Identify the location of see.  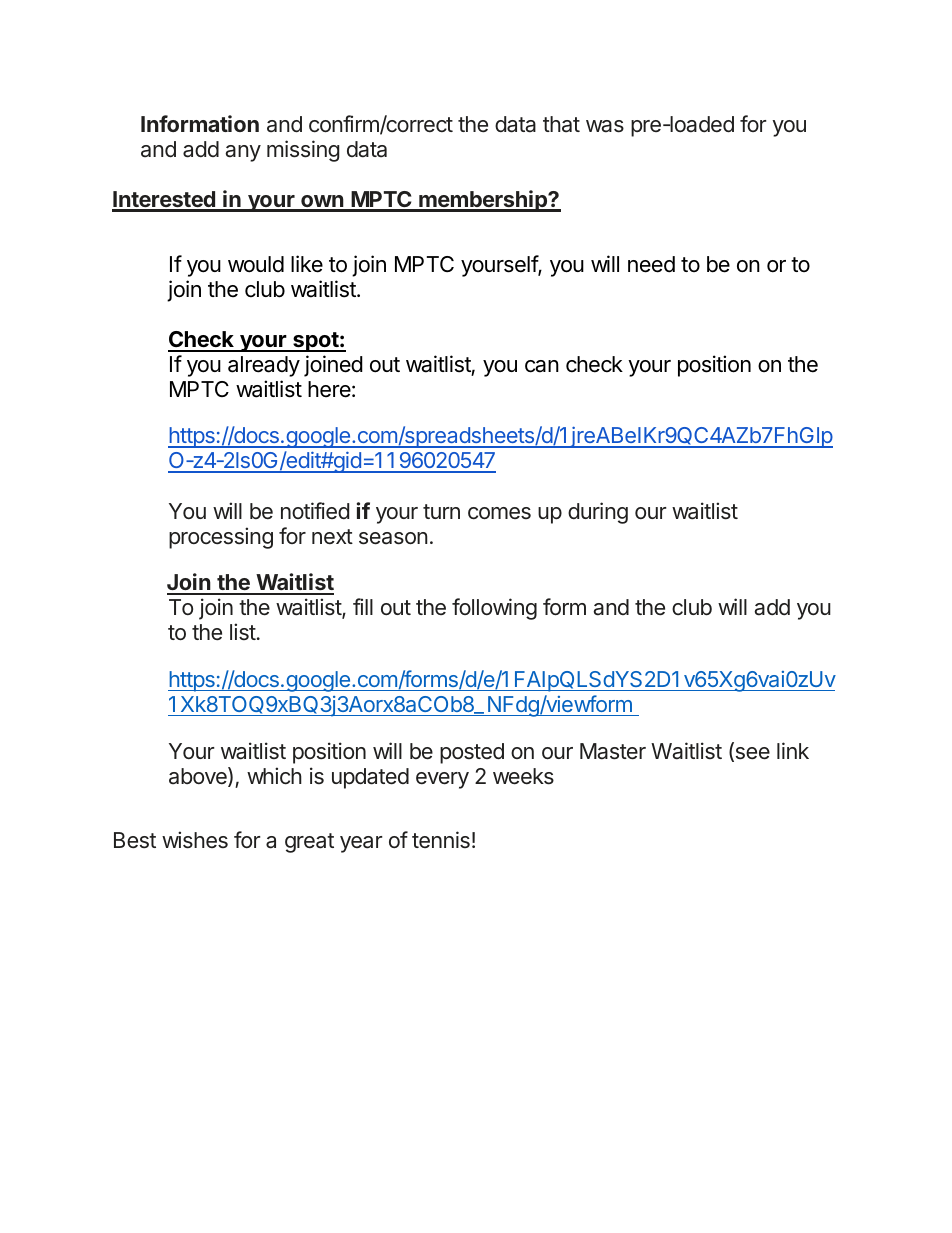
(751, 754).
